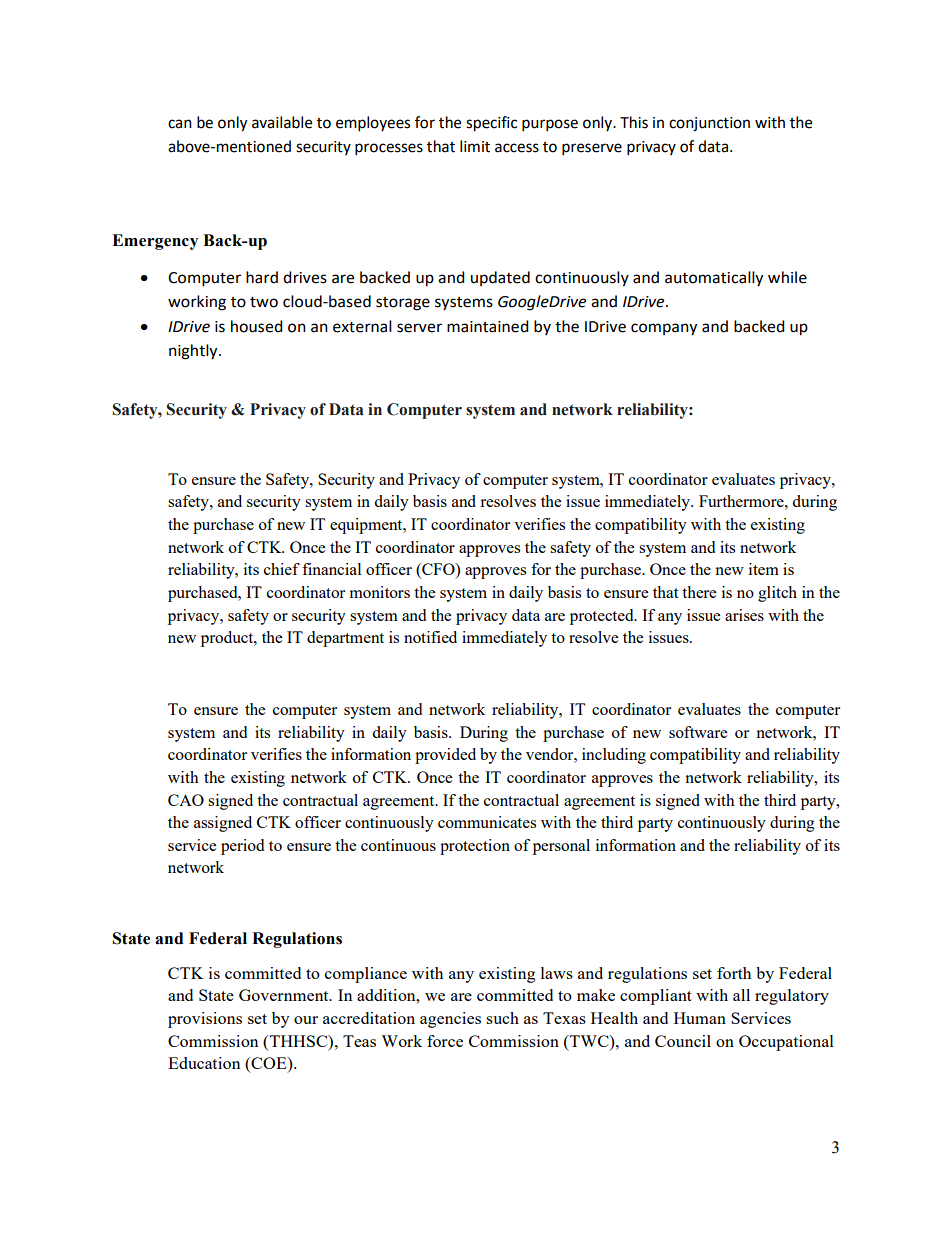 Image resolution: width=952 pixels, height=1233 pixels. Describe the element at coordinates (282, 569) in the image. I see `chief` at that location.
